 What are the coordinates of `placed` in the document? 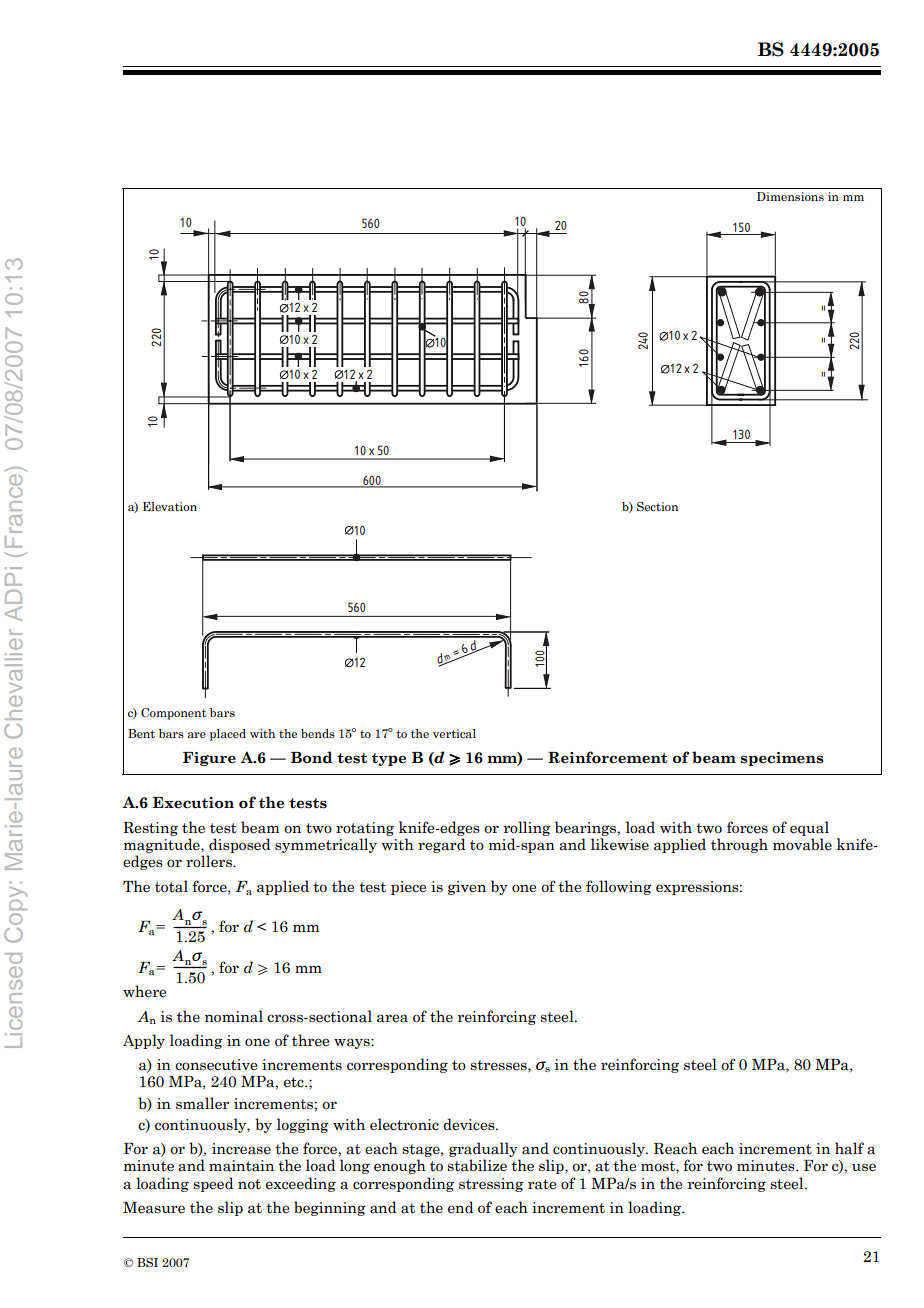 It's located at (228, 735).
